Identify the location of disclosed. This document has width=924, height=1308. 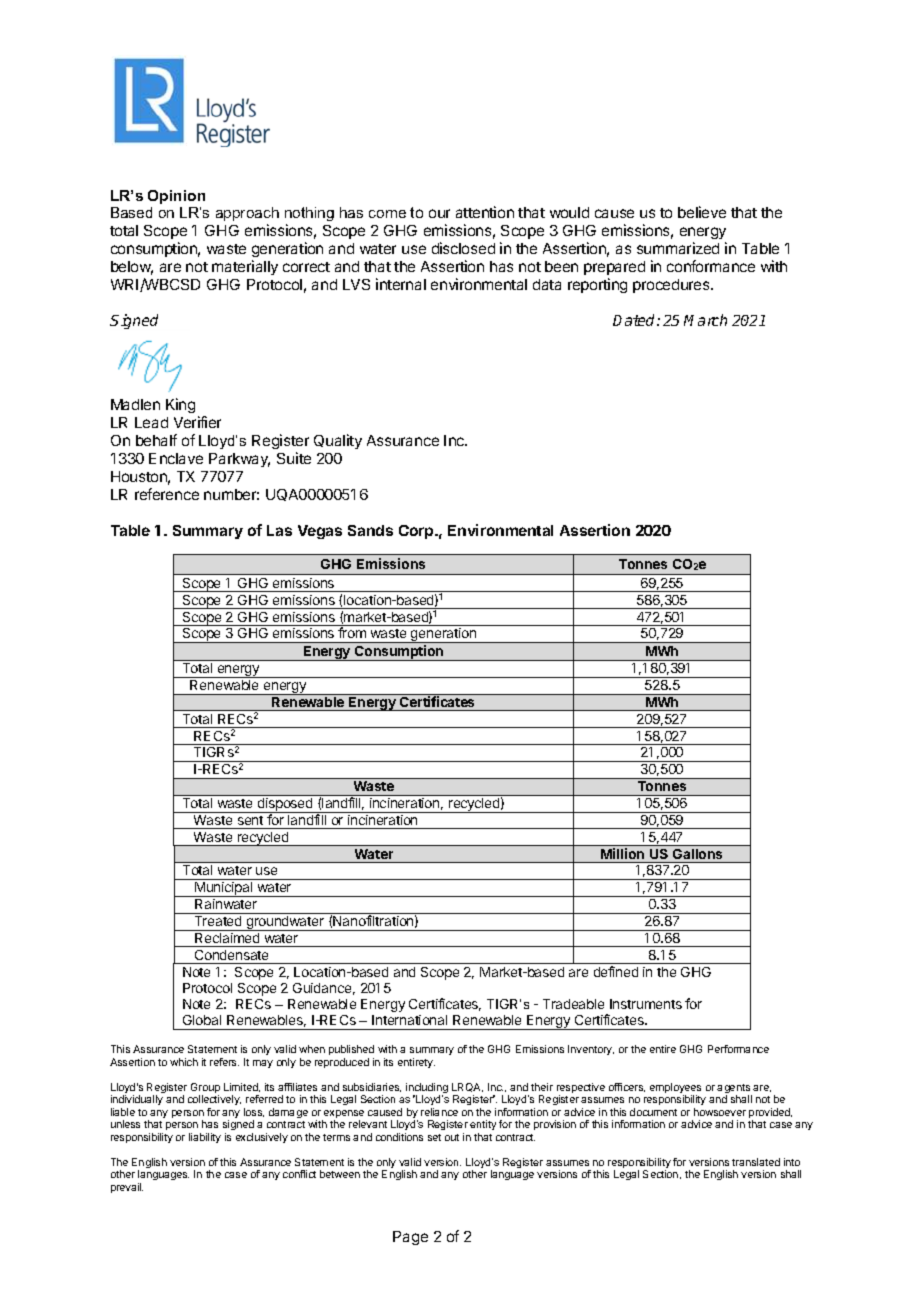
(463, 248).
